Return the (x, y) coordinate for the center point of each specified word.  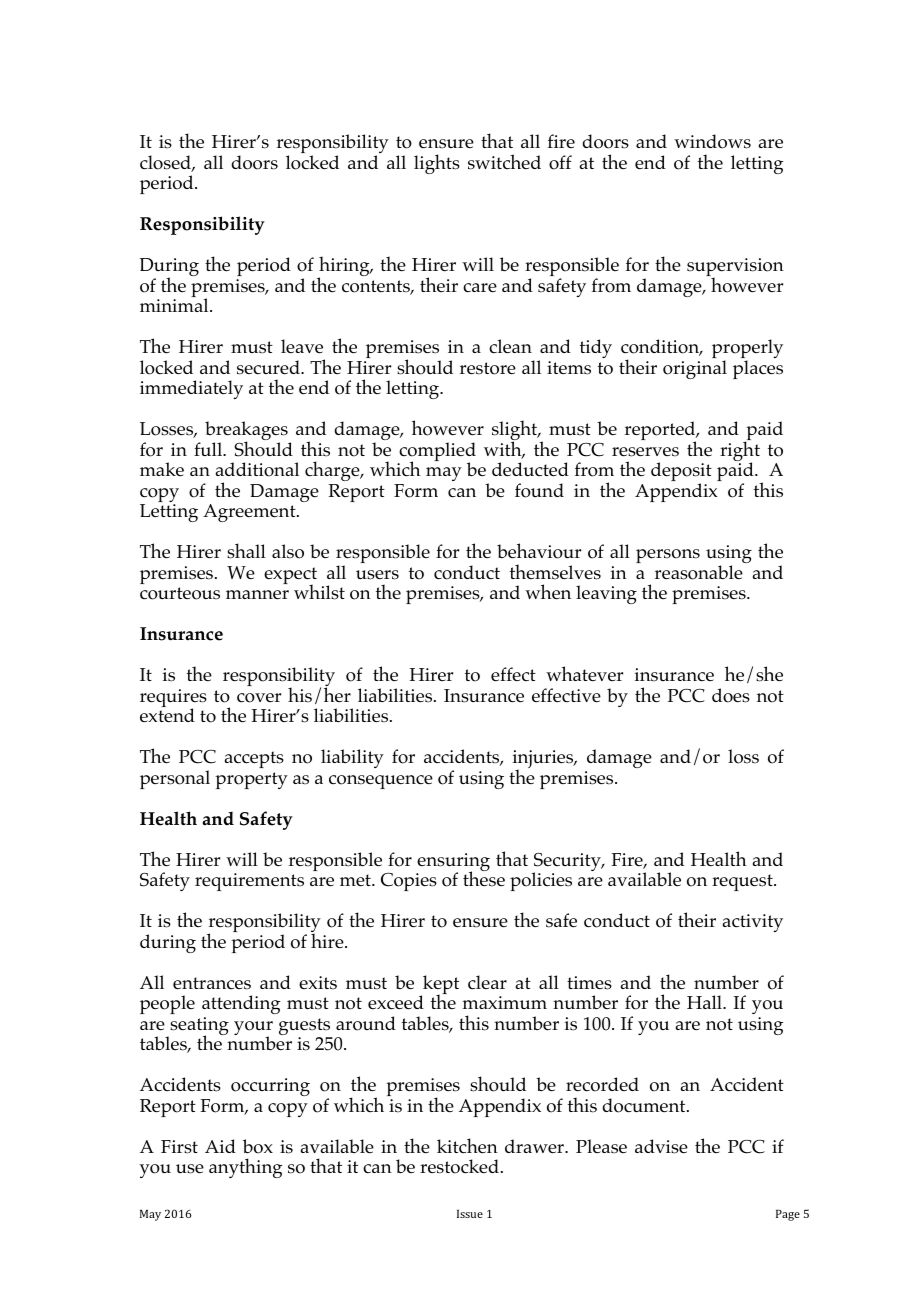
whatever (584, 673)
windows (712, 141)
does (731, 695)
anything (245, 1168)
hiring (344, 267)
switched (504, 162)
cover (259, 698)
